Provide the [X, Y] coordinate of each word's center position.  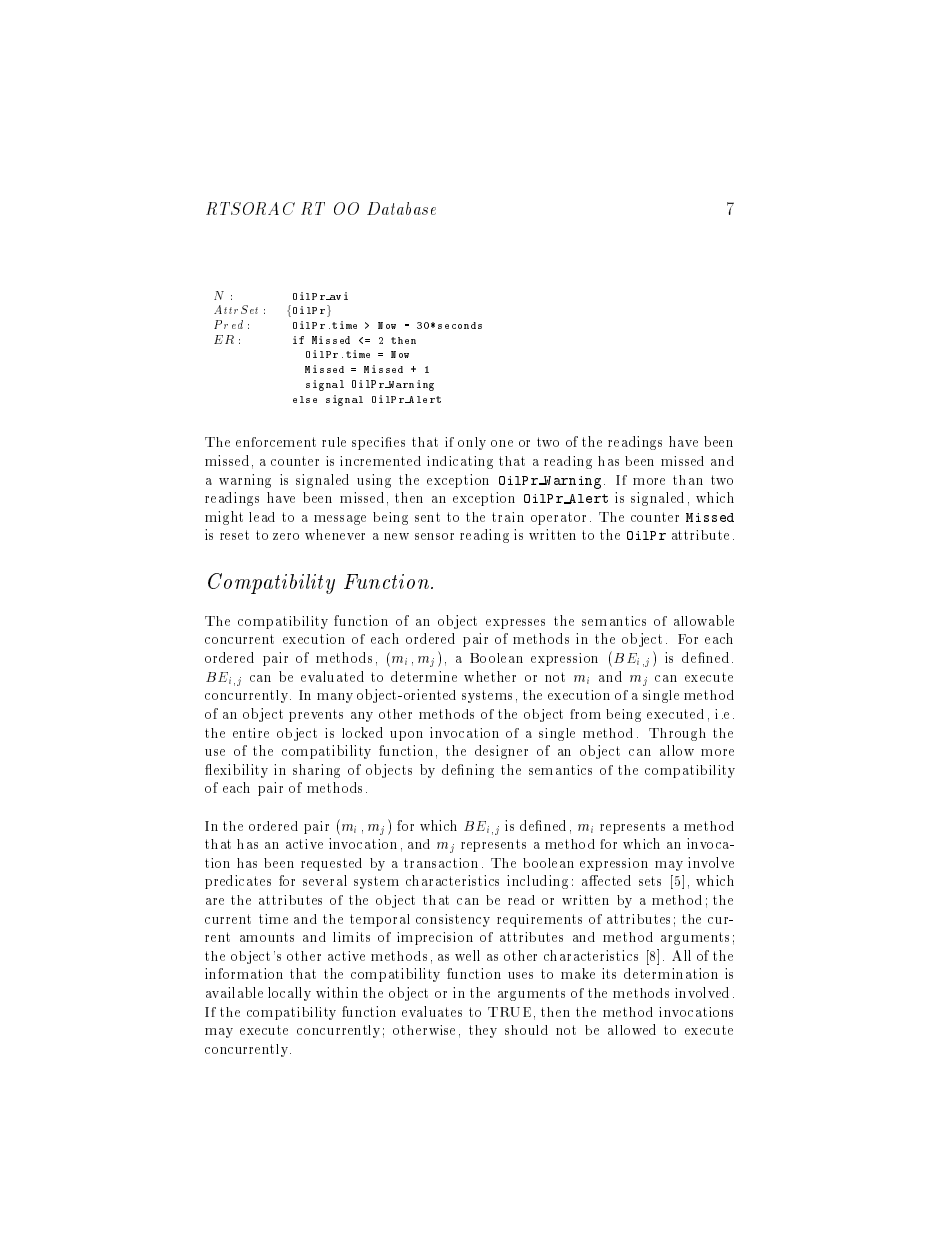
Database [401, 208]
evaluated [332, 676]
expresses [515, 624]
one [502, 443]
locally [289, 994]
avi [338, 296]
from [585, 714]
